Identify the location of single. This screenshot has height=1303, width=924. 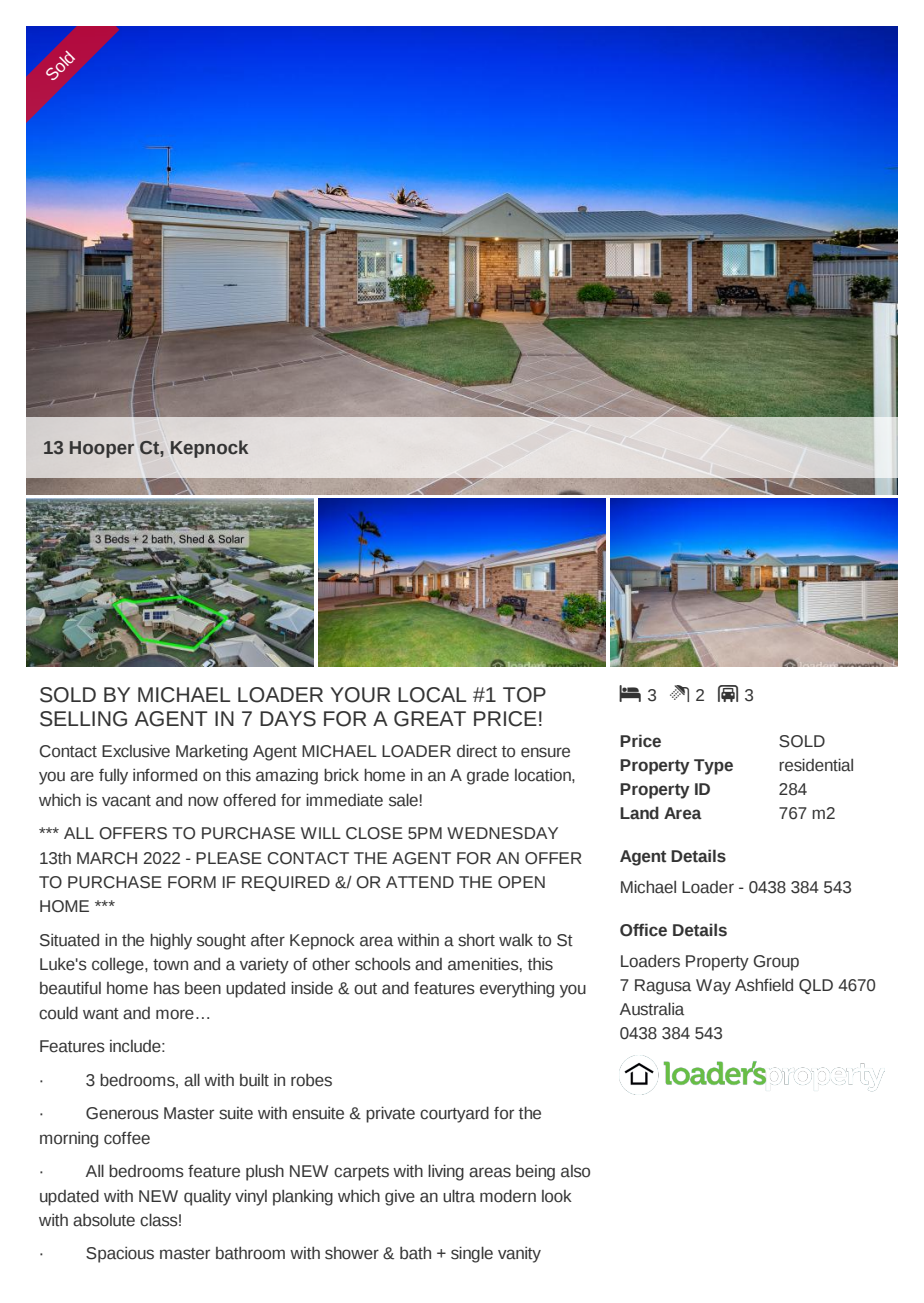
(472, 1254).
